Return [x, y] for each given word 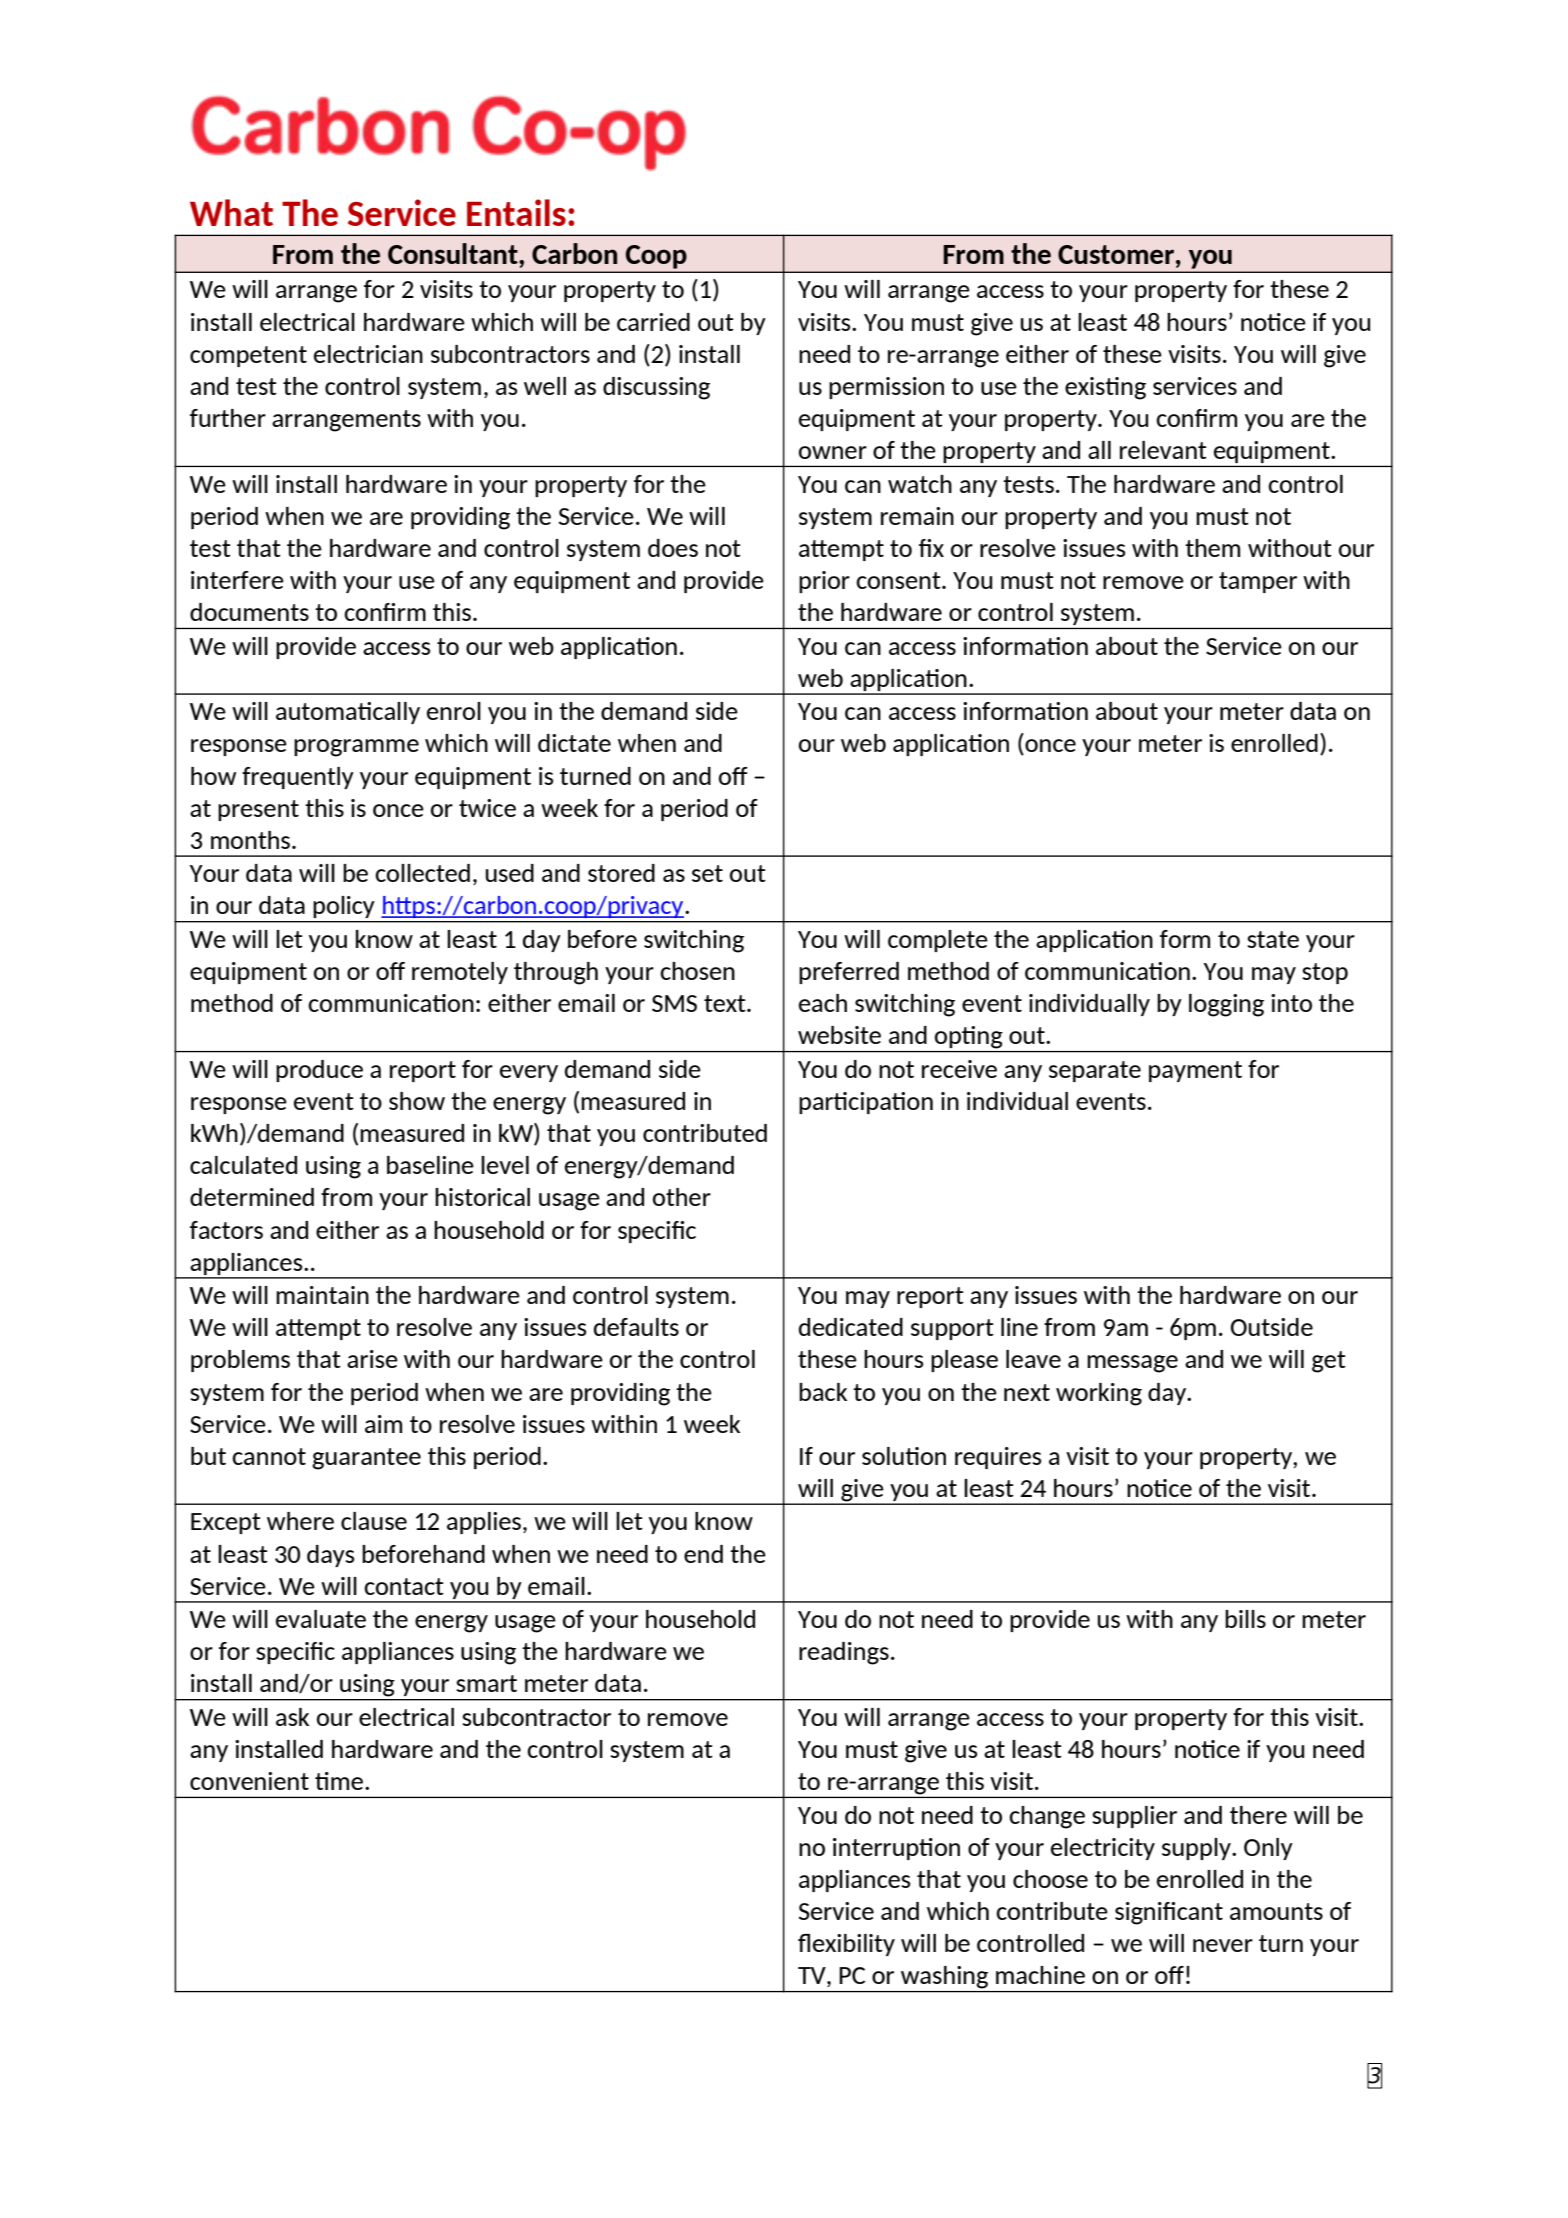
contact [404, 1586]
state [1273, 939]
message [1132, 1364]
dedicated [851, 1327]
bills [1245, 1619]
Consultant [454, 253]
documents [249, 612]
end [703, 1554]
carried [653, 322]
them [1212, 548]
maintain [322, 1295]
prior [824, 582]
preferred [849, 973]
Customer [1116, 254]
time [340, 1781]
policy [344, 907]
